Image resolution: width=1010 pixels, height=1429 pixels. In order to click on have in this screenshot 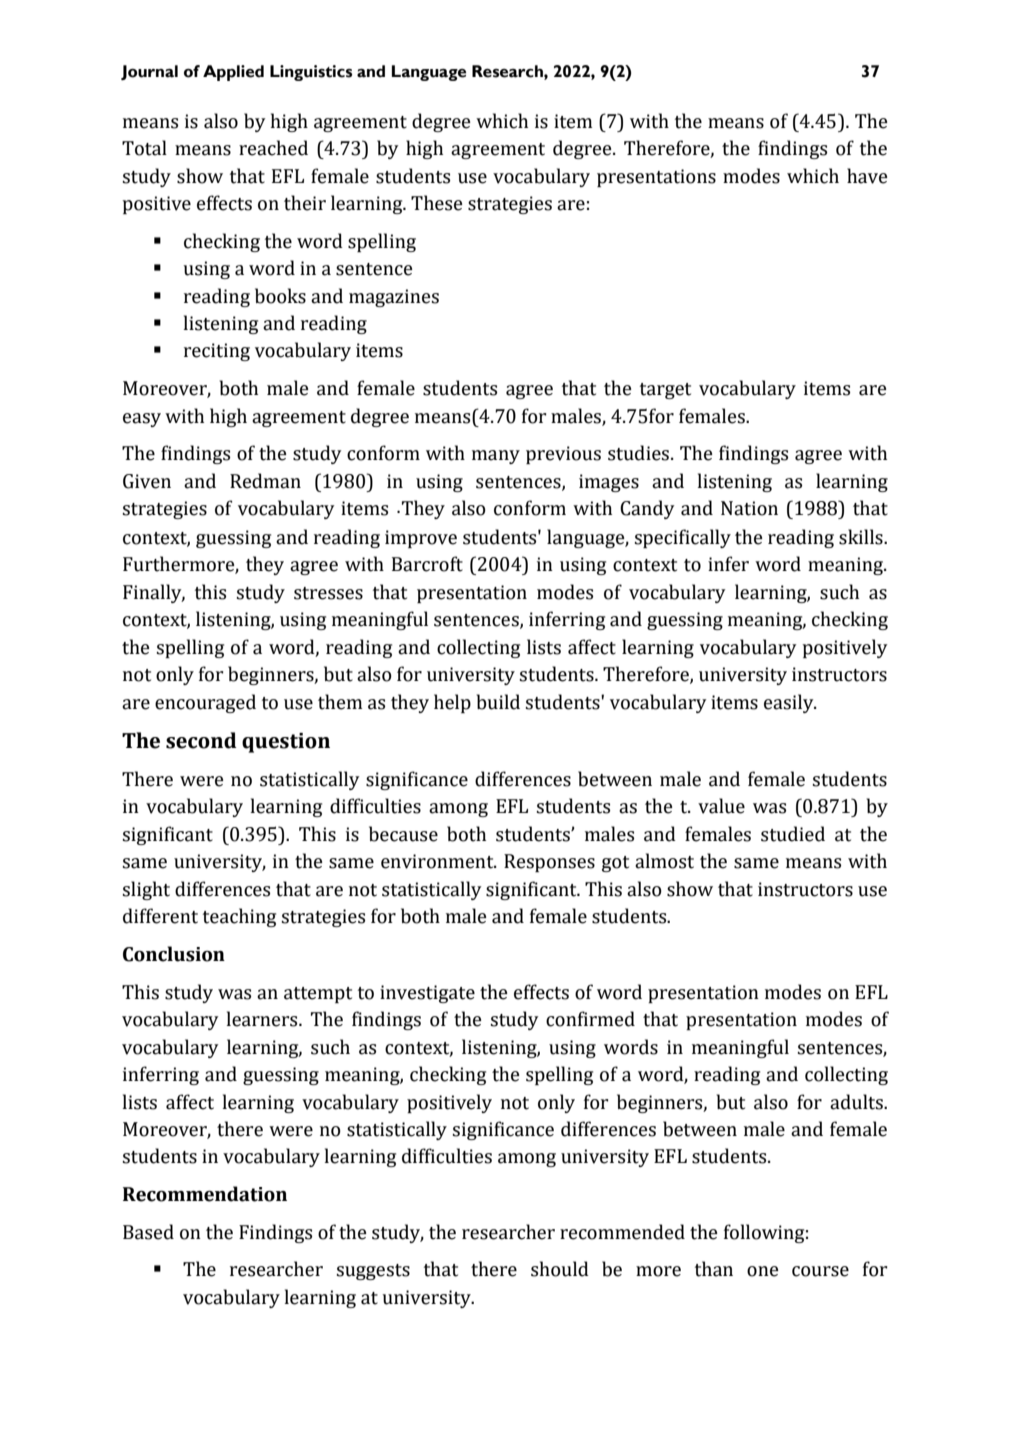, I will do `click(867, 176)`.
